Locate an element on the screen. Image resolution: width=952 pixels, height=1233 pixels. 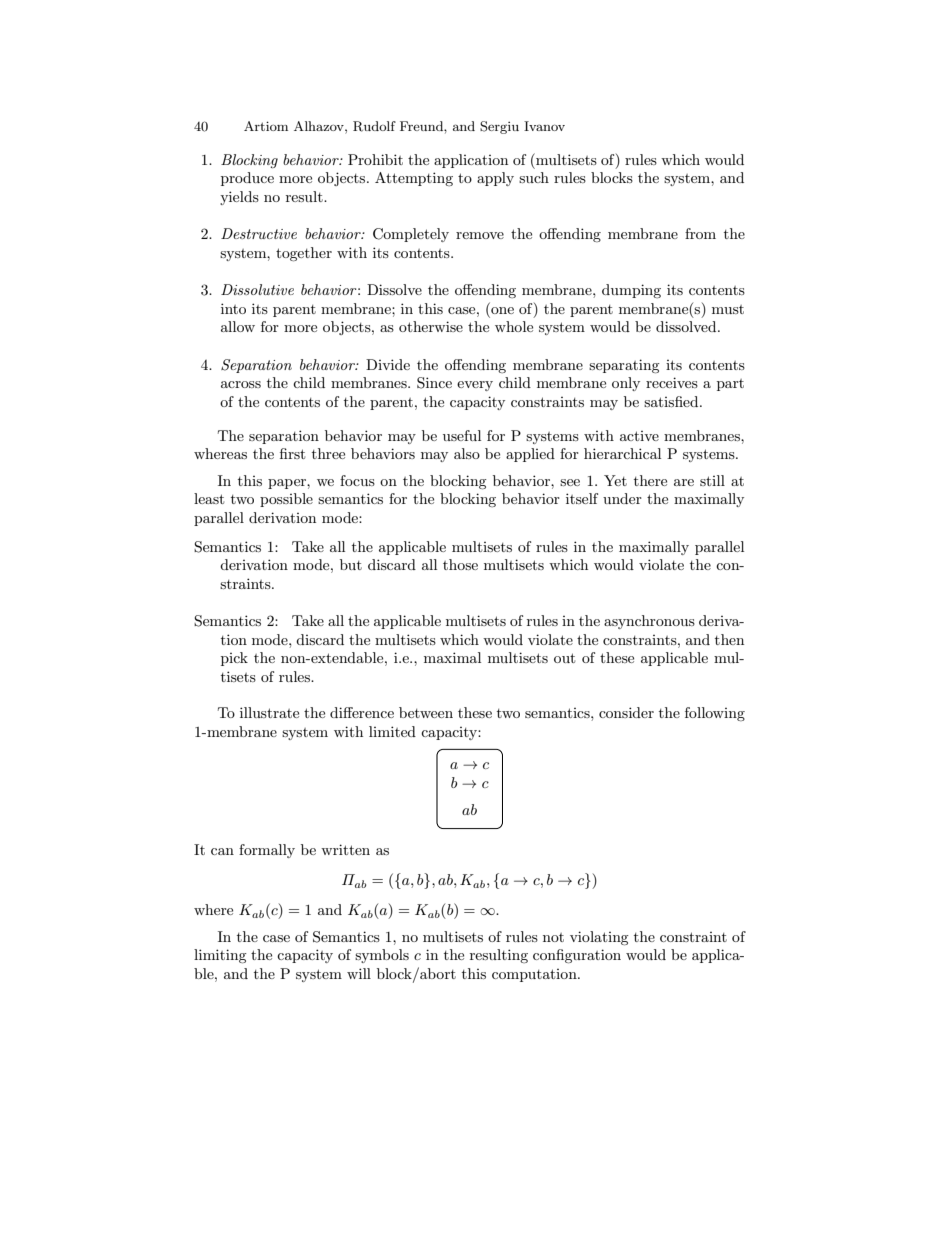
between is located at coordinates (426, 712).
